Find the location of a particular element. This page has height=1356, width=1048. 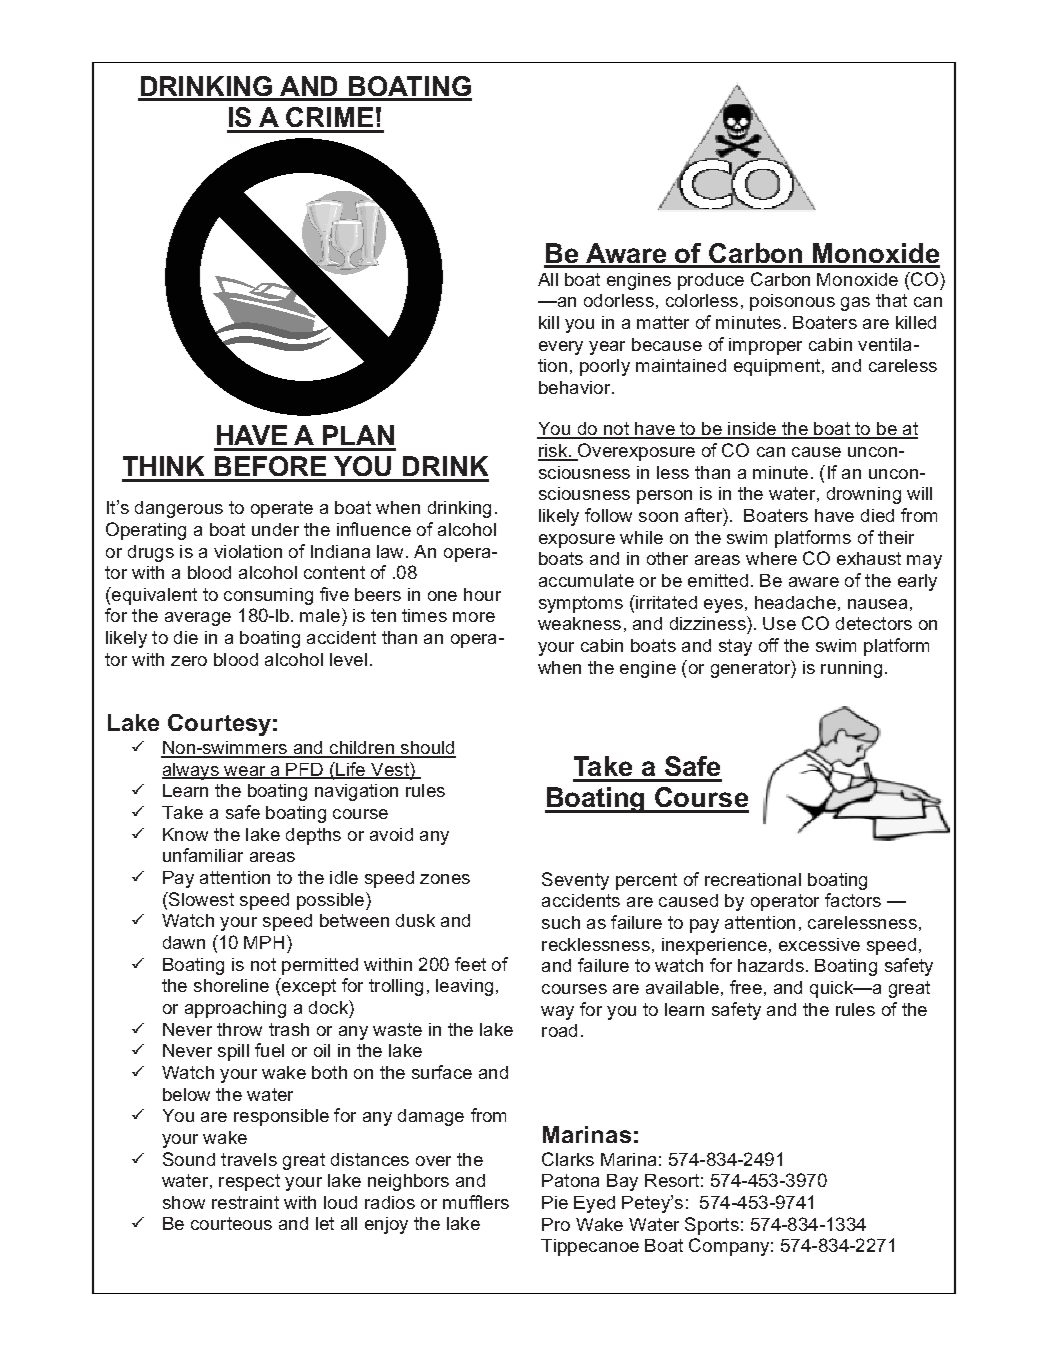

follow is located at coordinates (608, 515).
